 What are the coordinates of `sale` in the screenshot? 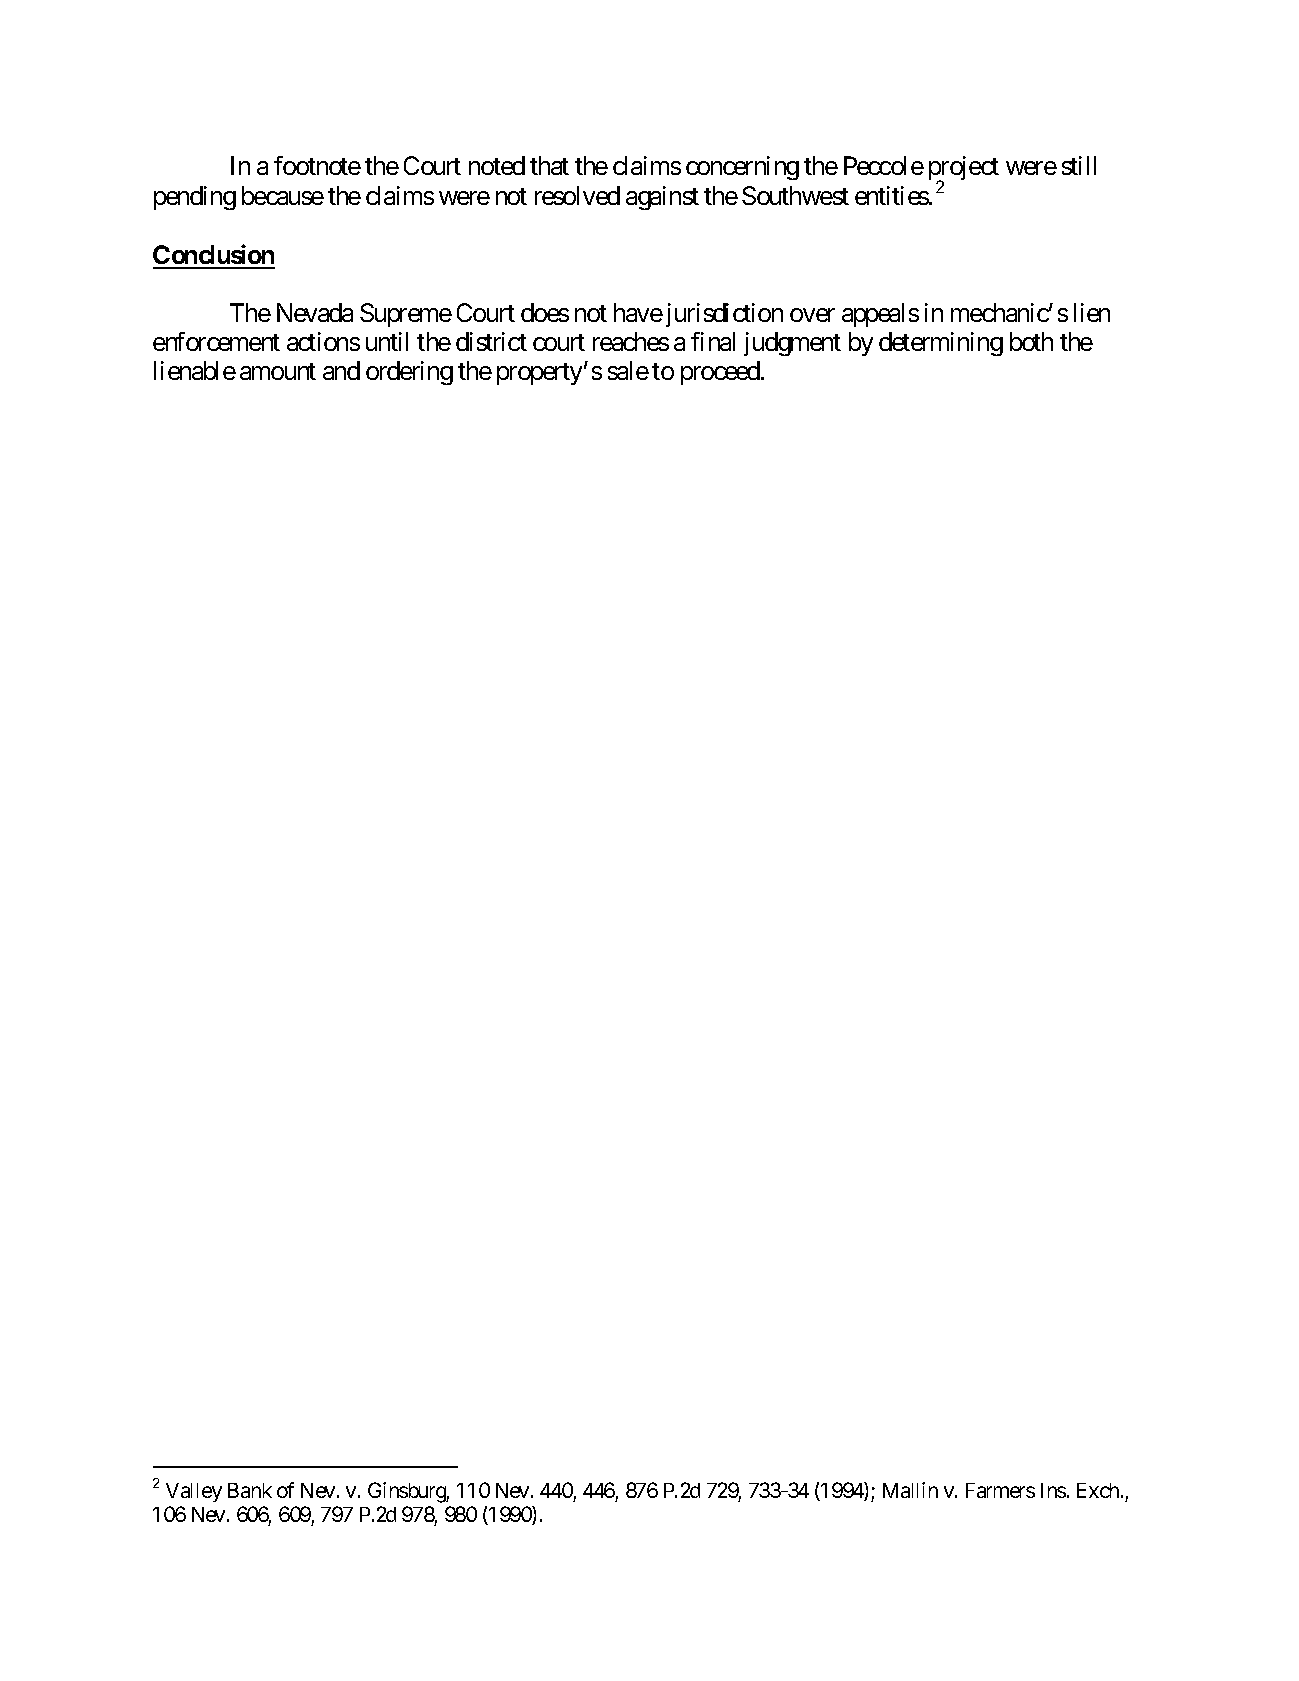 It's located at (628, 370).
